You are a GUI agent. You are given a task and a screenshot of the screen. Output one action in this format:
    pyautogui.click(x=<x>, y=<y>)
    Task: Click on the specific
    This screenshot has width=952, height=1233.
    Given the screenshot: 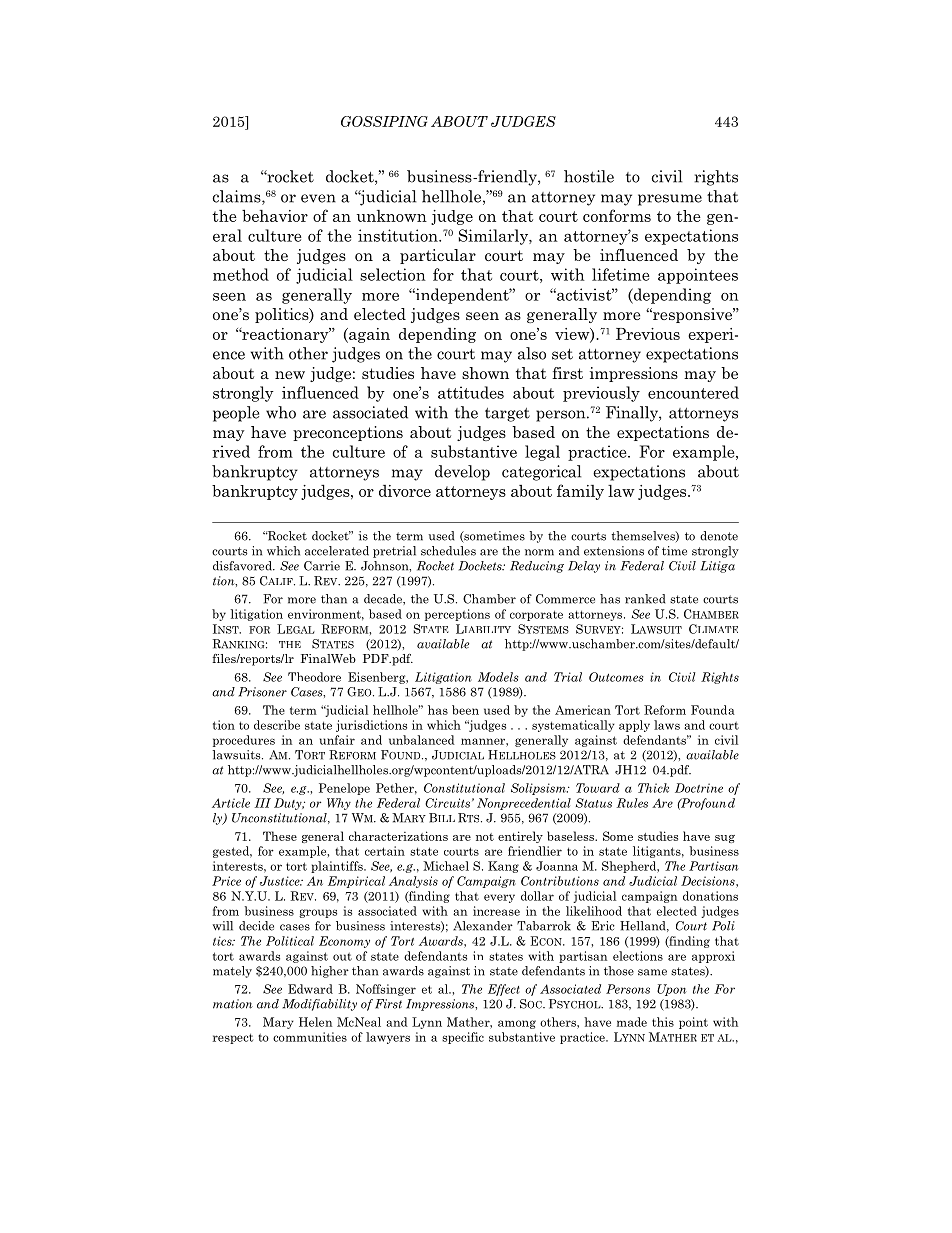 What is the action you would take?
    pyautogui.click(x=463, y=1038)
